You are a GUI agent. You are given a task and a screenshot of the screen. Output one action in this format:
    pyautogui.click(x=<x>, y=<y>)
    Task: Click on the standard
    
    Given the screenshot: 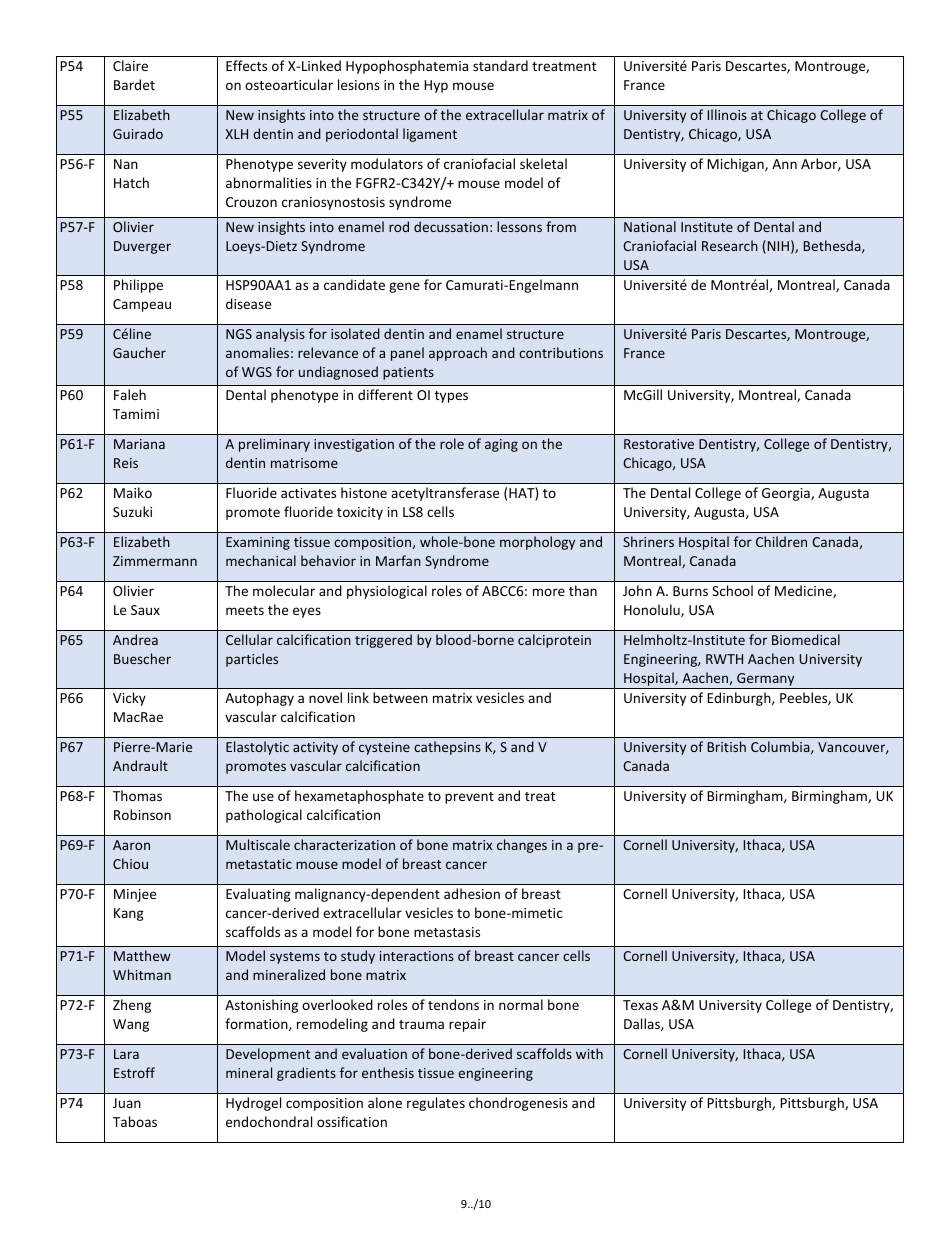 What is the action you would take?
    pyautogui.click(x=500, y=65)
